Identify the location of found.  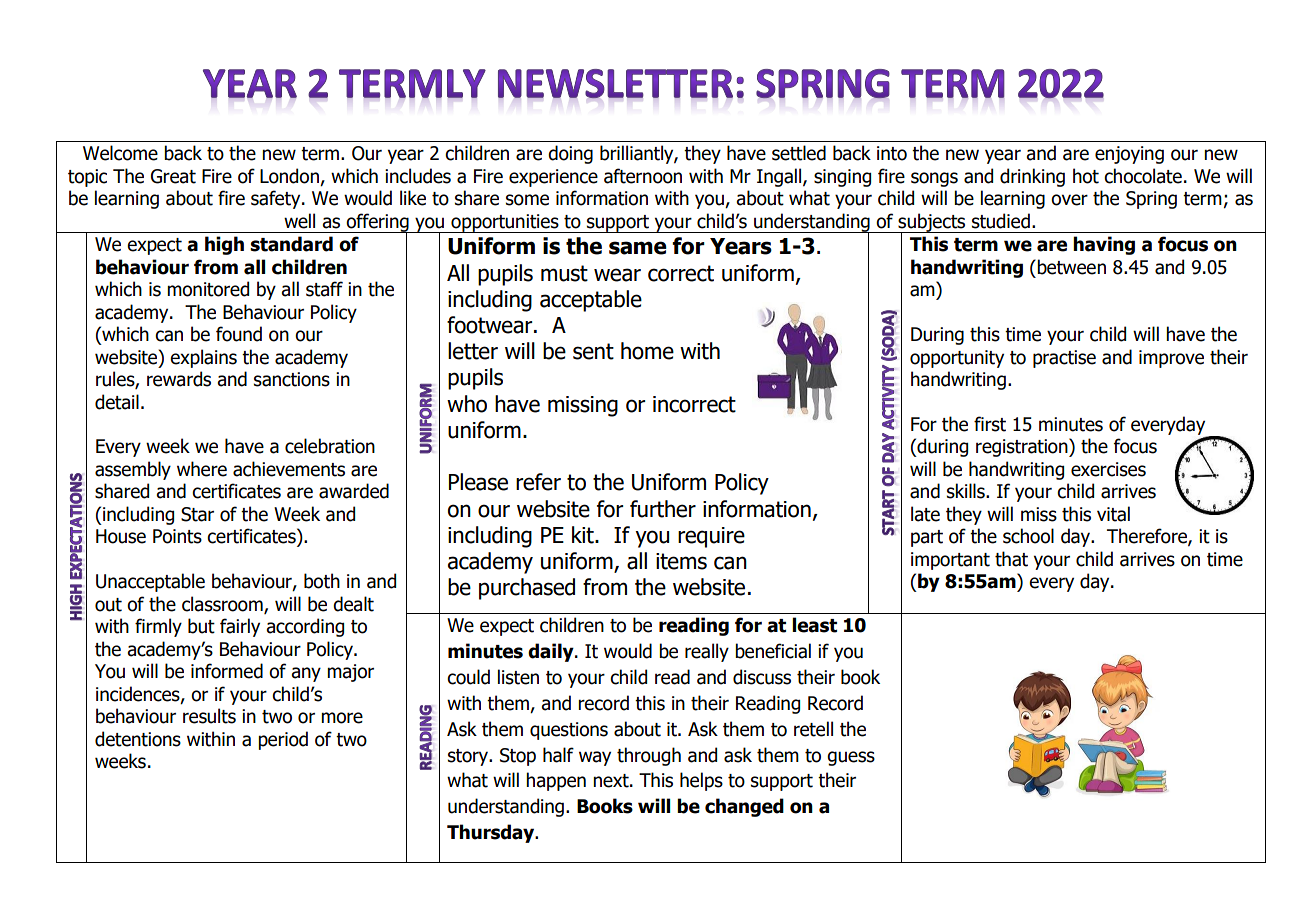
(239, 334).
